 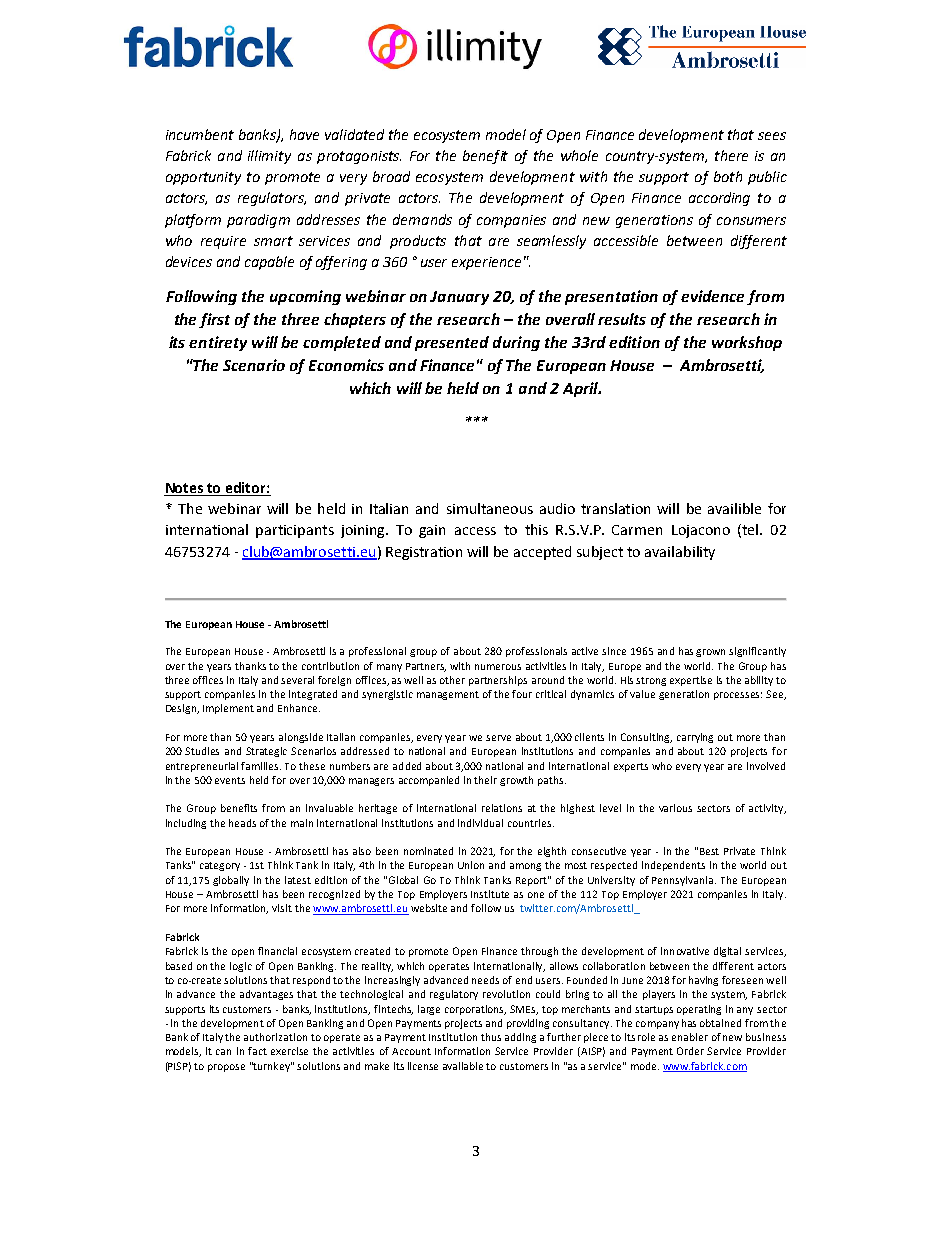 What do you see at coordinates (731, 155) in the screenshot?
I see `there` at bounding box center [731, 155].
